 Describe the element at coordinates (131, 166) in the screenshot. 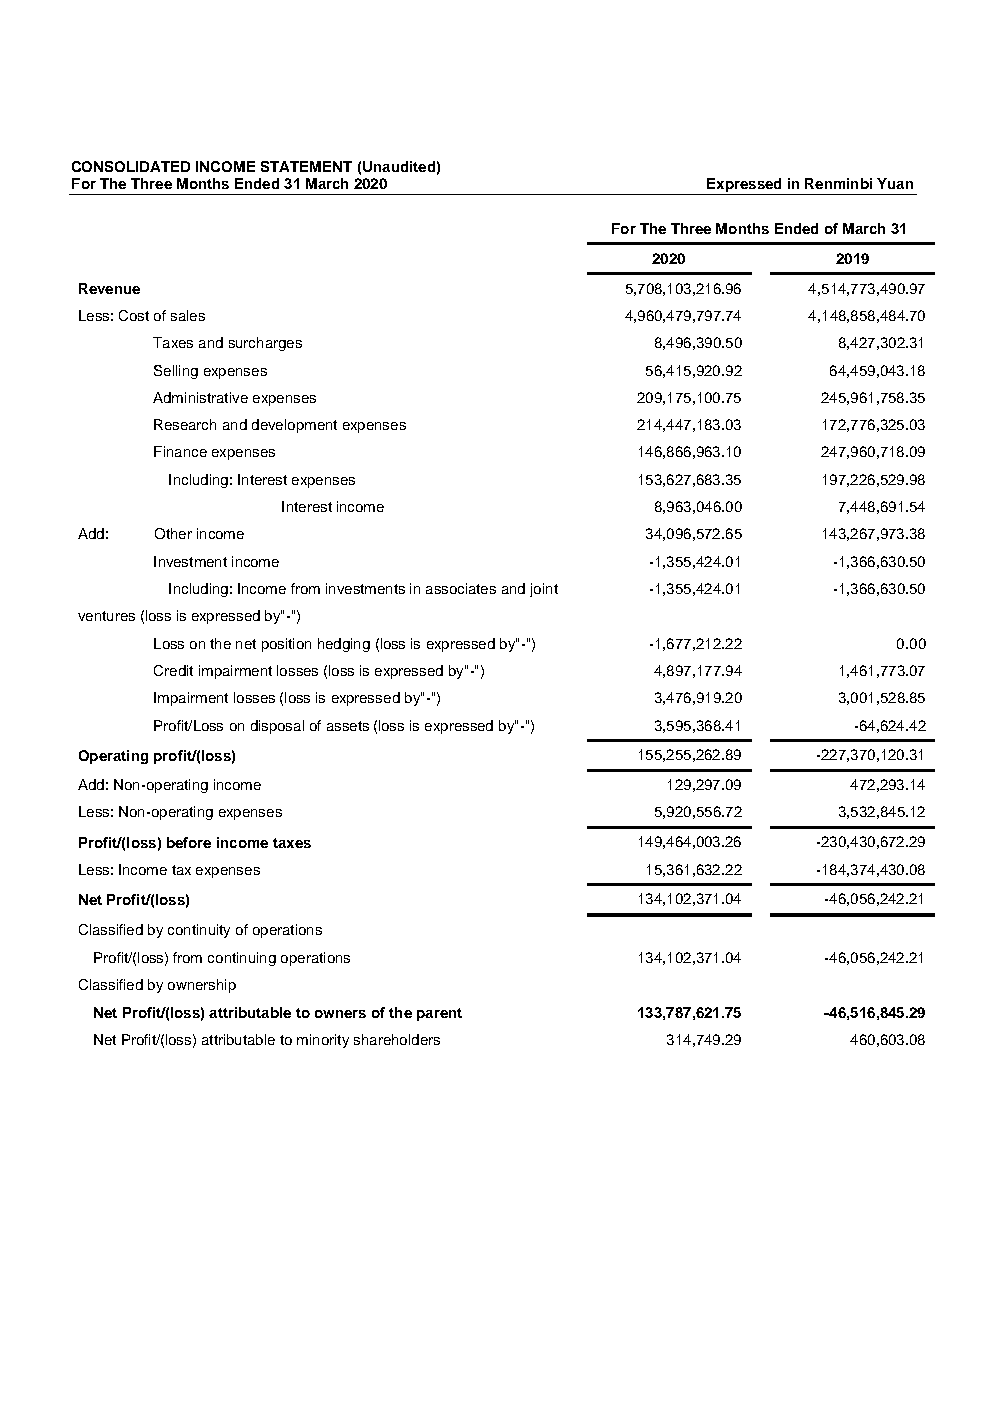

I see `CONSOLIDATED` at that location.
